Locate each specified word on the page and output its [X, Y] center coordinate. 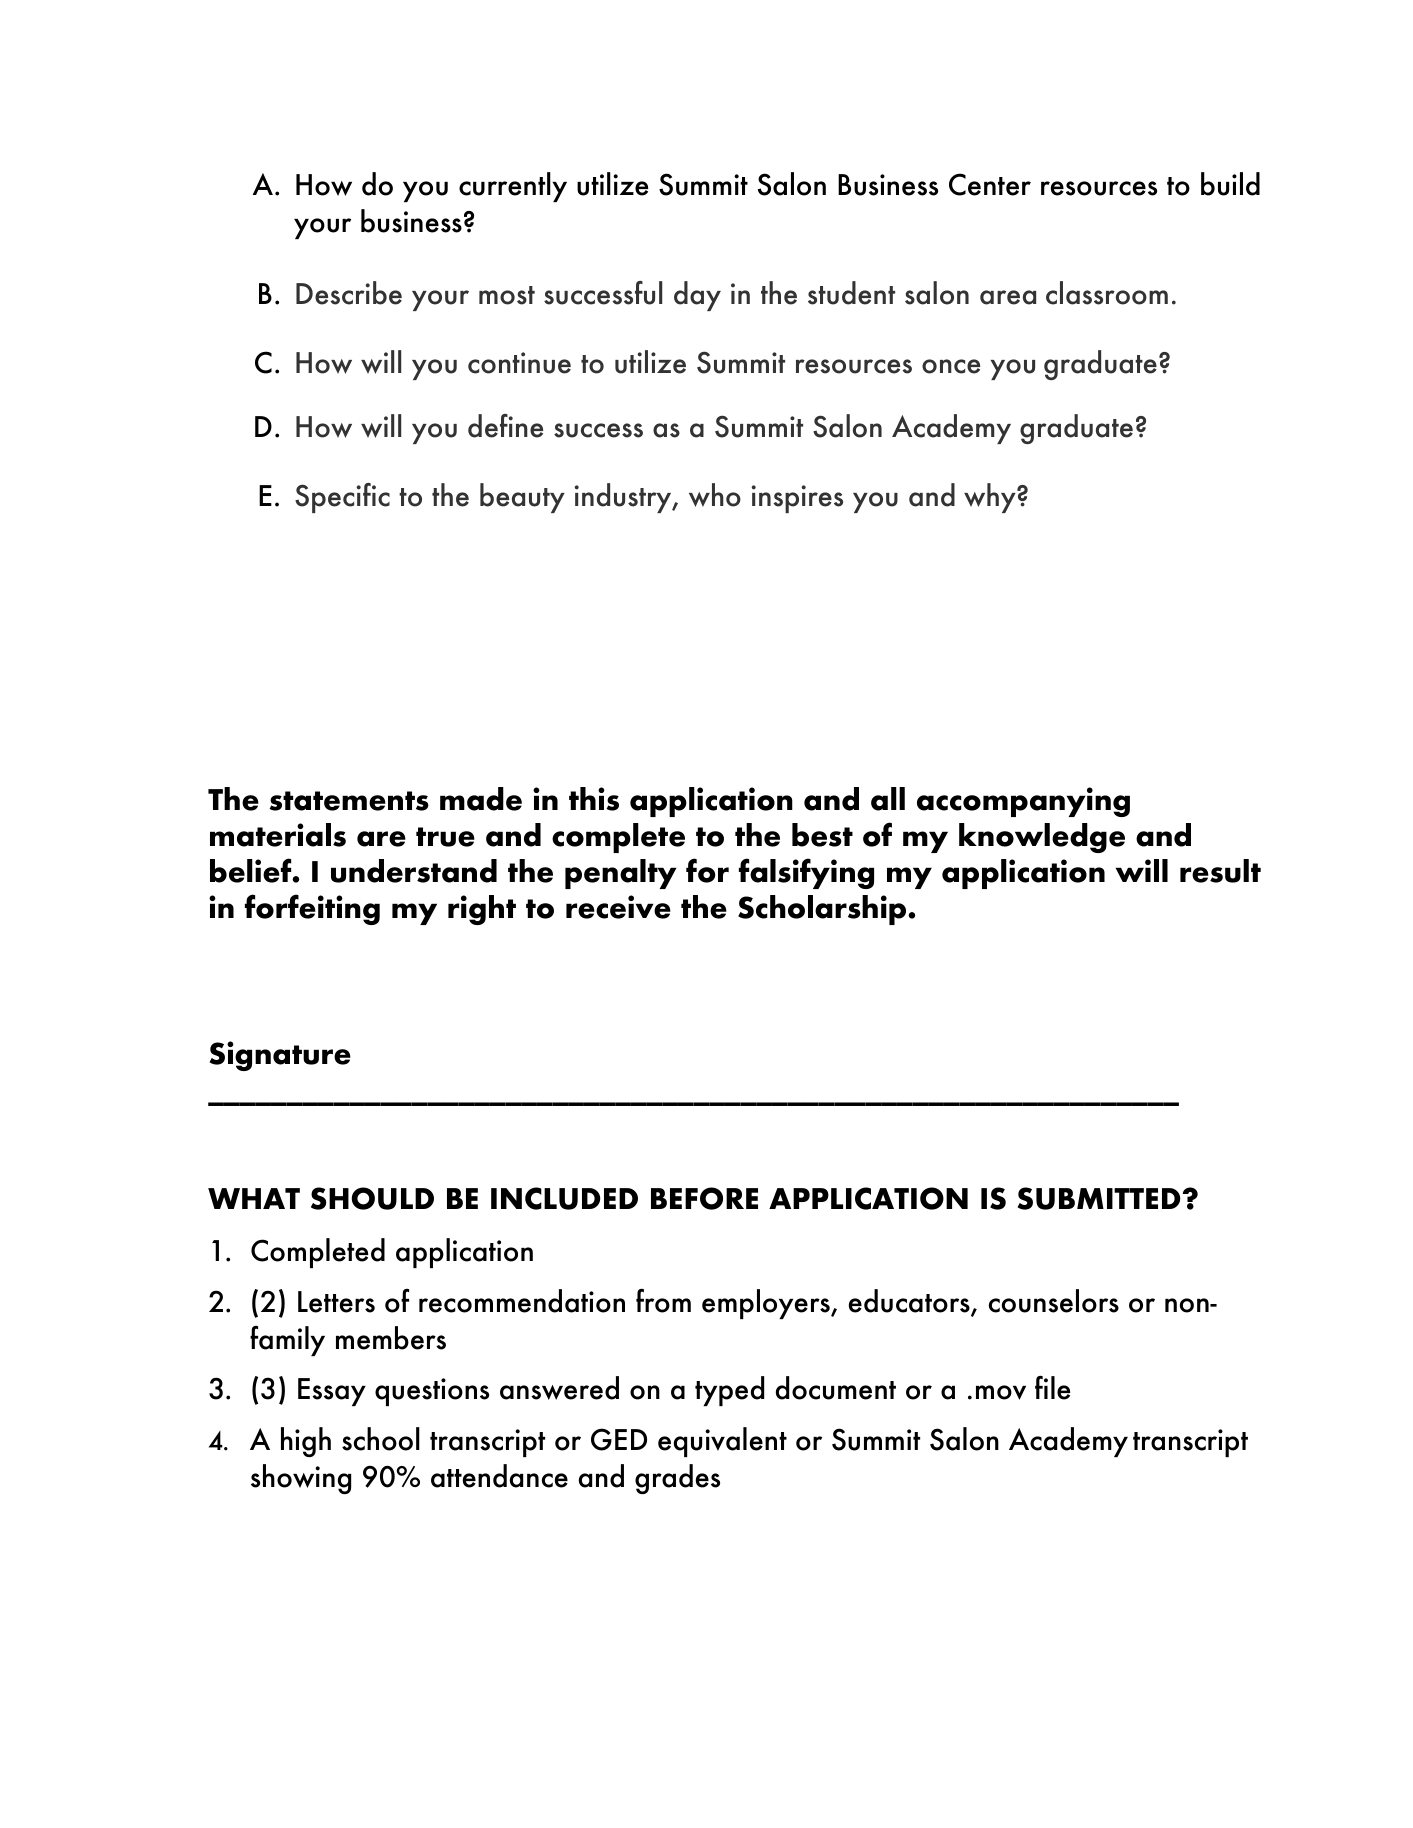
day [697, 296]
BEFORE [704, 1198]
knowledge [1042, 838]
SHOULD [372, 1198]
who [715, 495]
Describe [349, 293]
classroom [1107, 293]
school [381, 1439]
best [822, 835]
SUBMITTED [1099, 1198]
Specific [342, 498]
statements [349, 801]
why [991, 498]
